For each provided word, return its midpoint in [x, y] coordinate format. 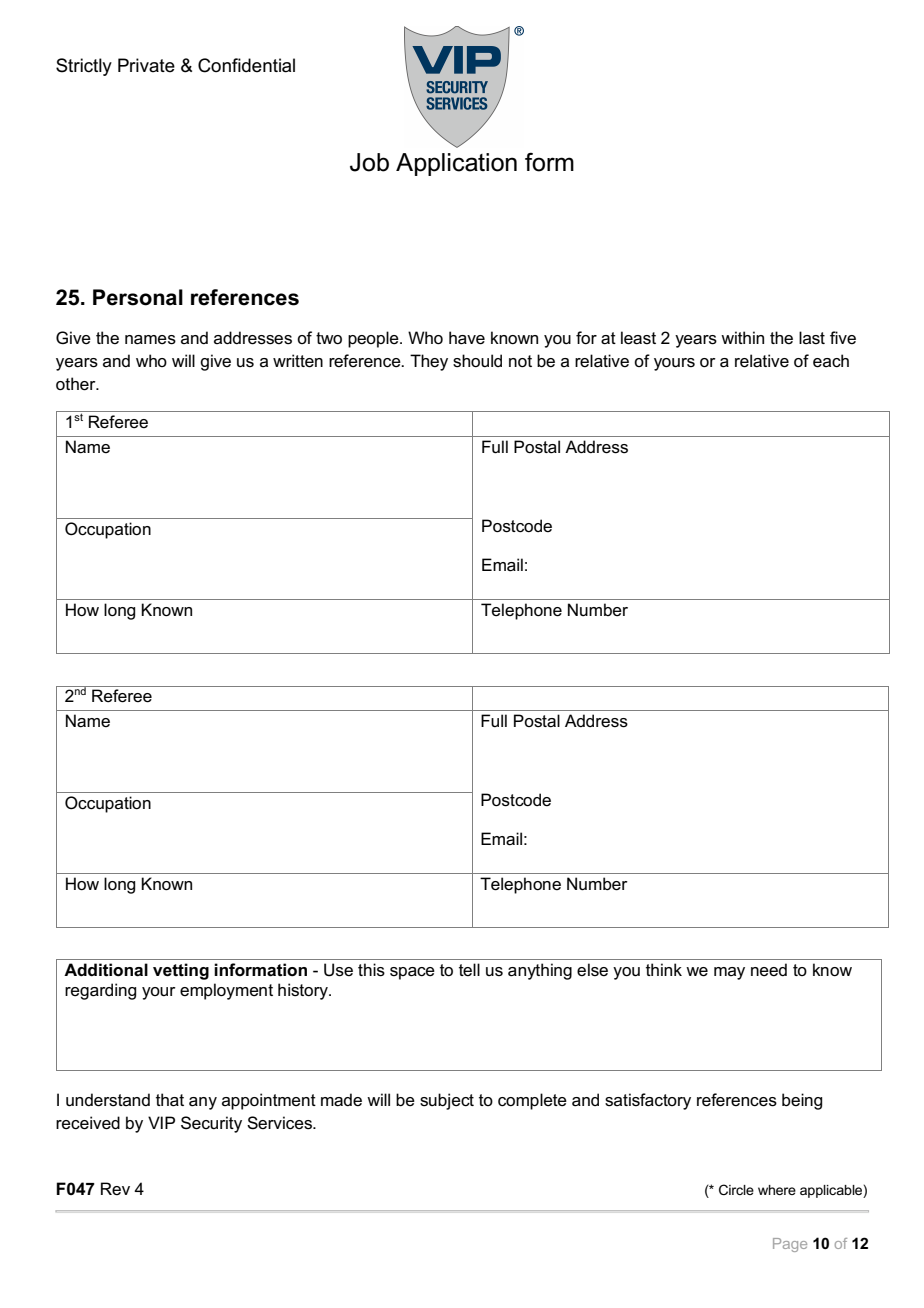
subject [447, 1101]
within [742, 337]
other [77, 384]
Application [456, 164]
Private [146, 65]
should [477, 361]
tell [469, 969]
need [769, 970]
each [831, 361]
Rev [115, 1188]
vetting [181, 971]
